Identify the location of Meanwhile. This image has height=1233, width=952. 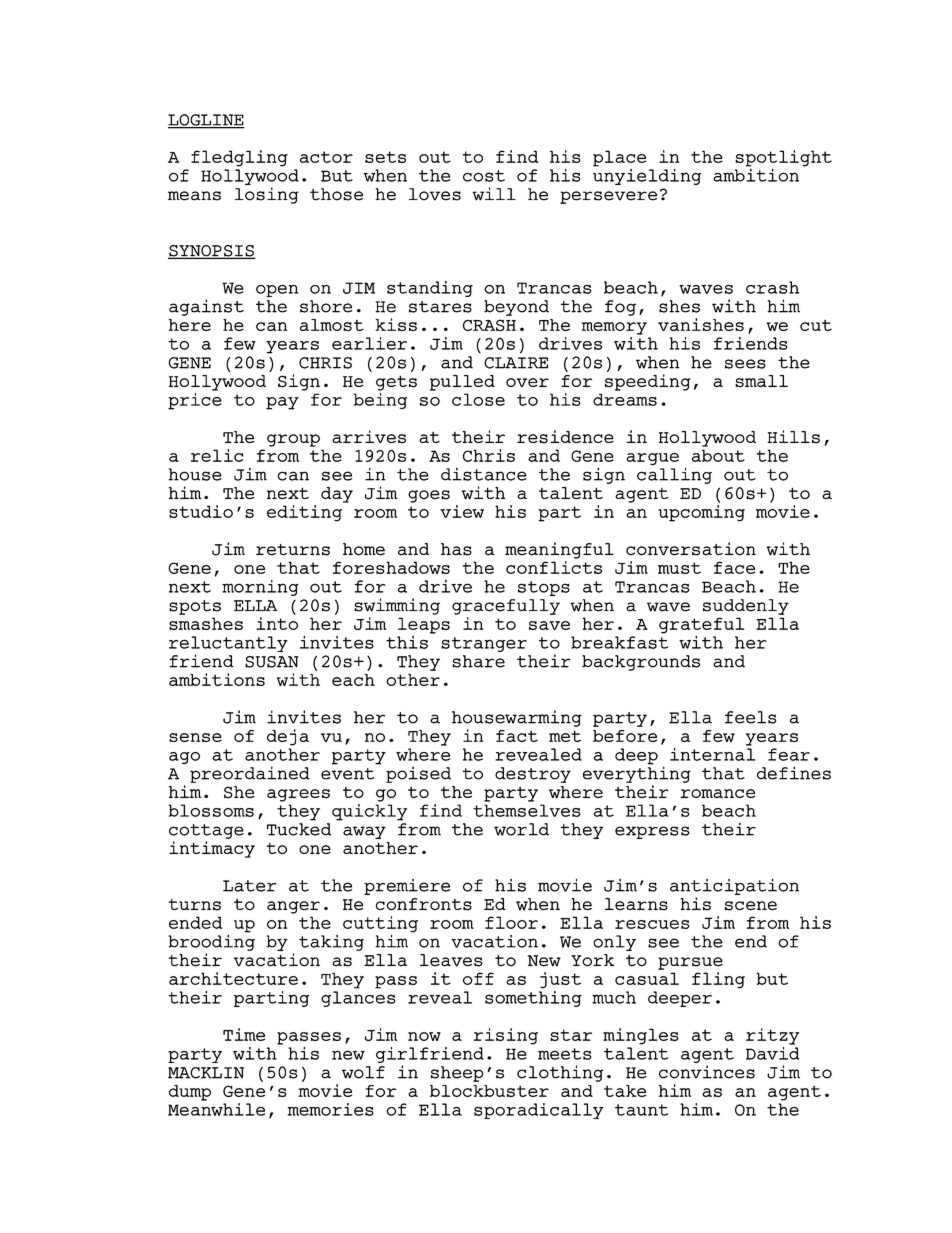
(216, 1108).
